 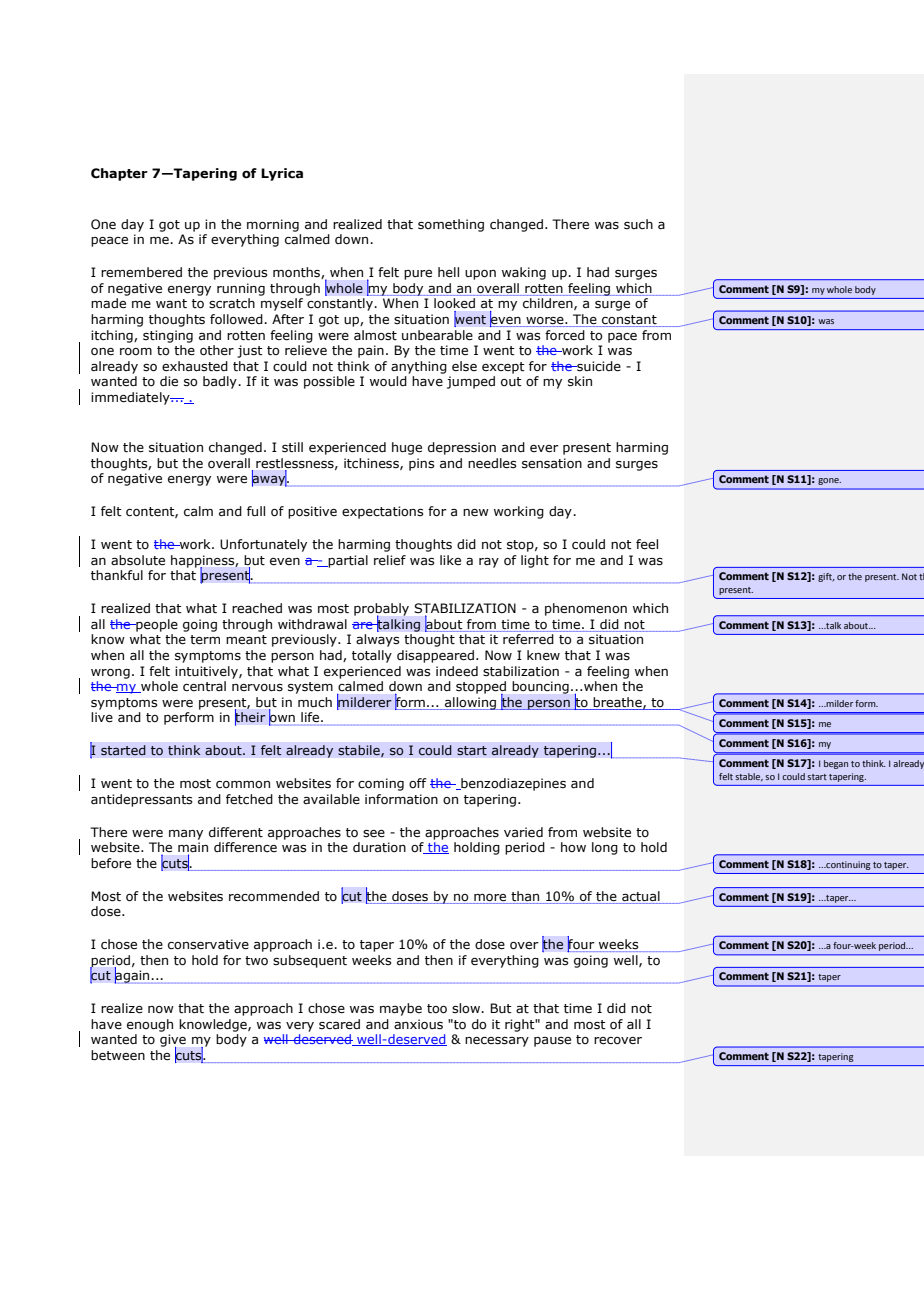 What do you see at coordinates (471, 382) in the screenshot?
I see `jumped` at bounding box center [471, 382].
